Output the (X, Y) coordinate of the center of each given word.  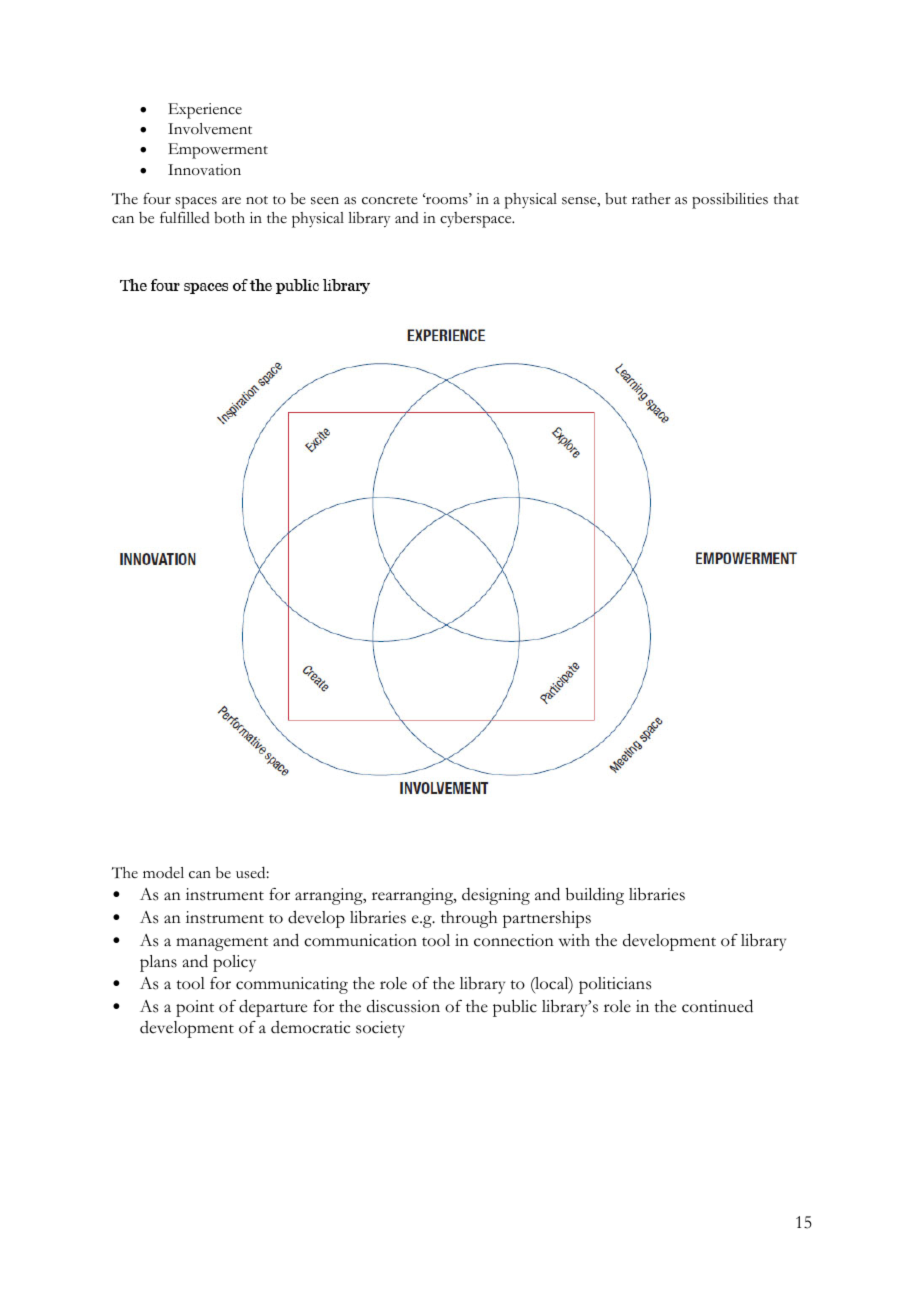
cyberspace (477, 220)
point (195, 1008)
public (515, 1008)
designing (496, 896)
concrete (390, 200)
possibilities (730, 201)
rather (651, 199)
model (163, 872)
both (229, 218)
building (595, 896)
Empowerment (218, 151)
